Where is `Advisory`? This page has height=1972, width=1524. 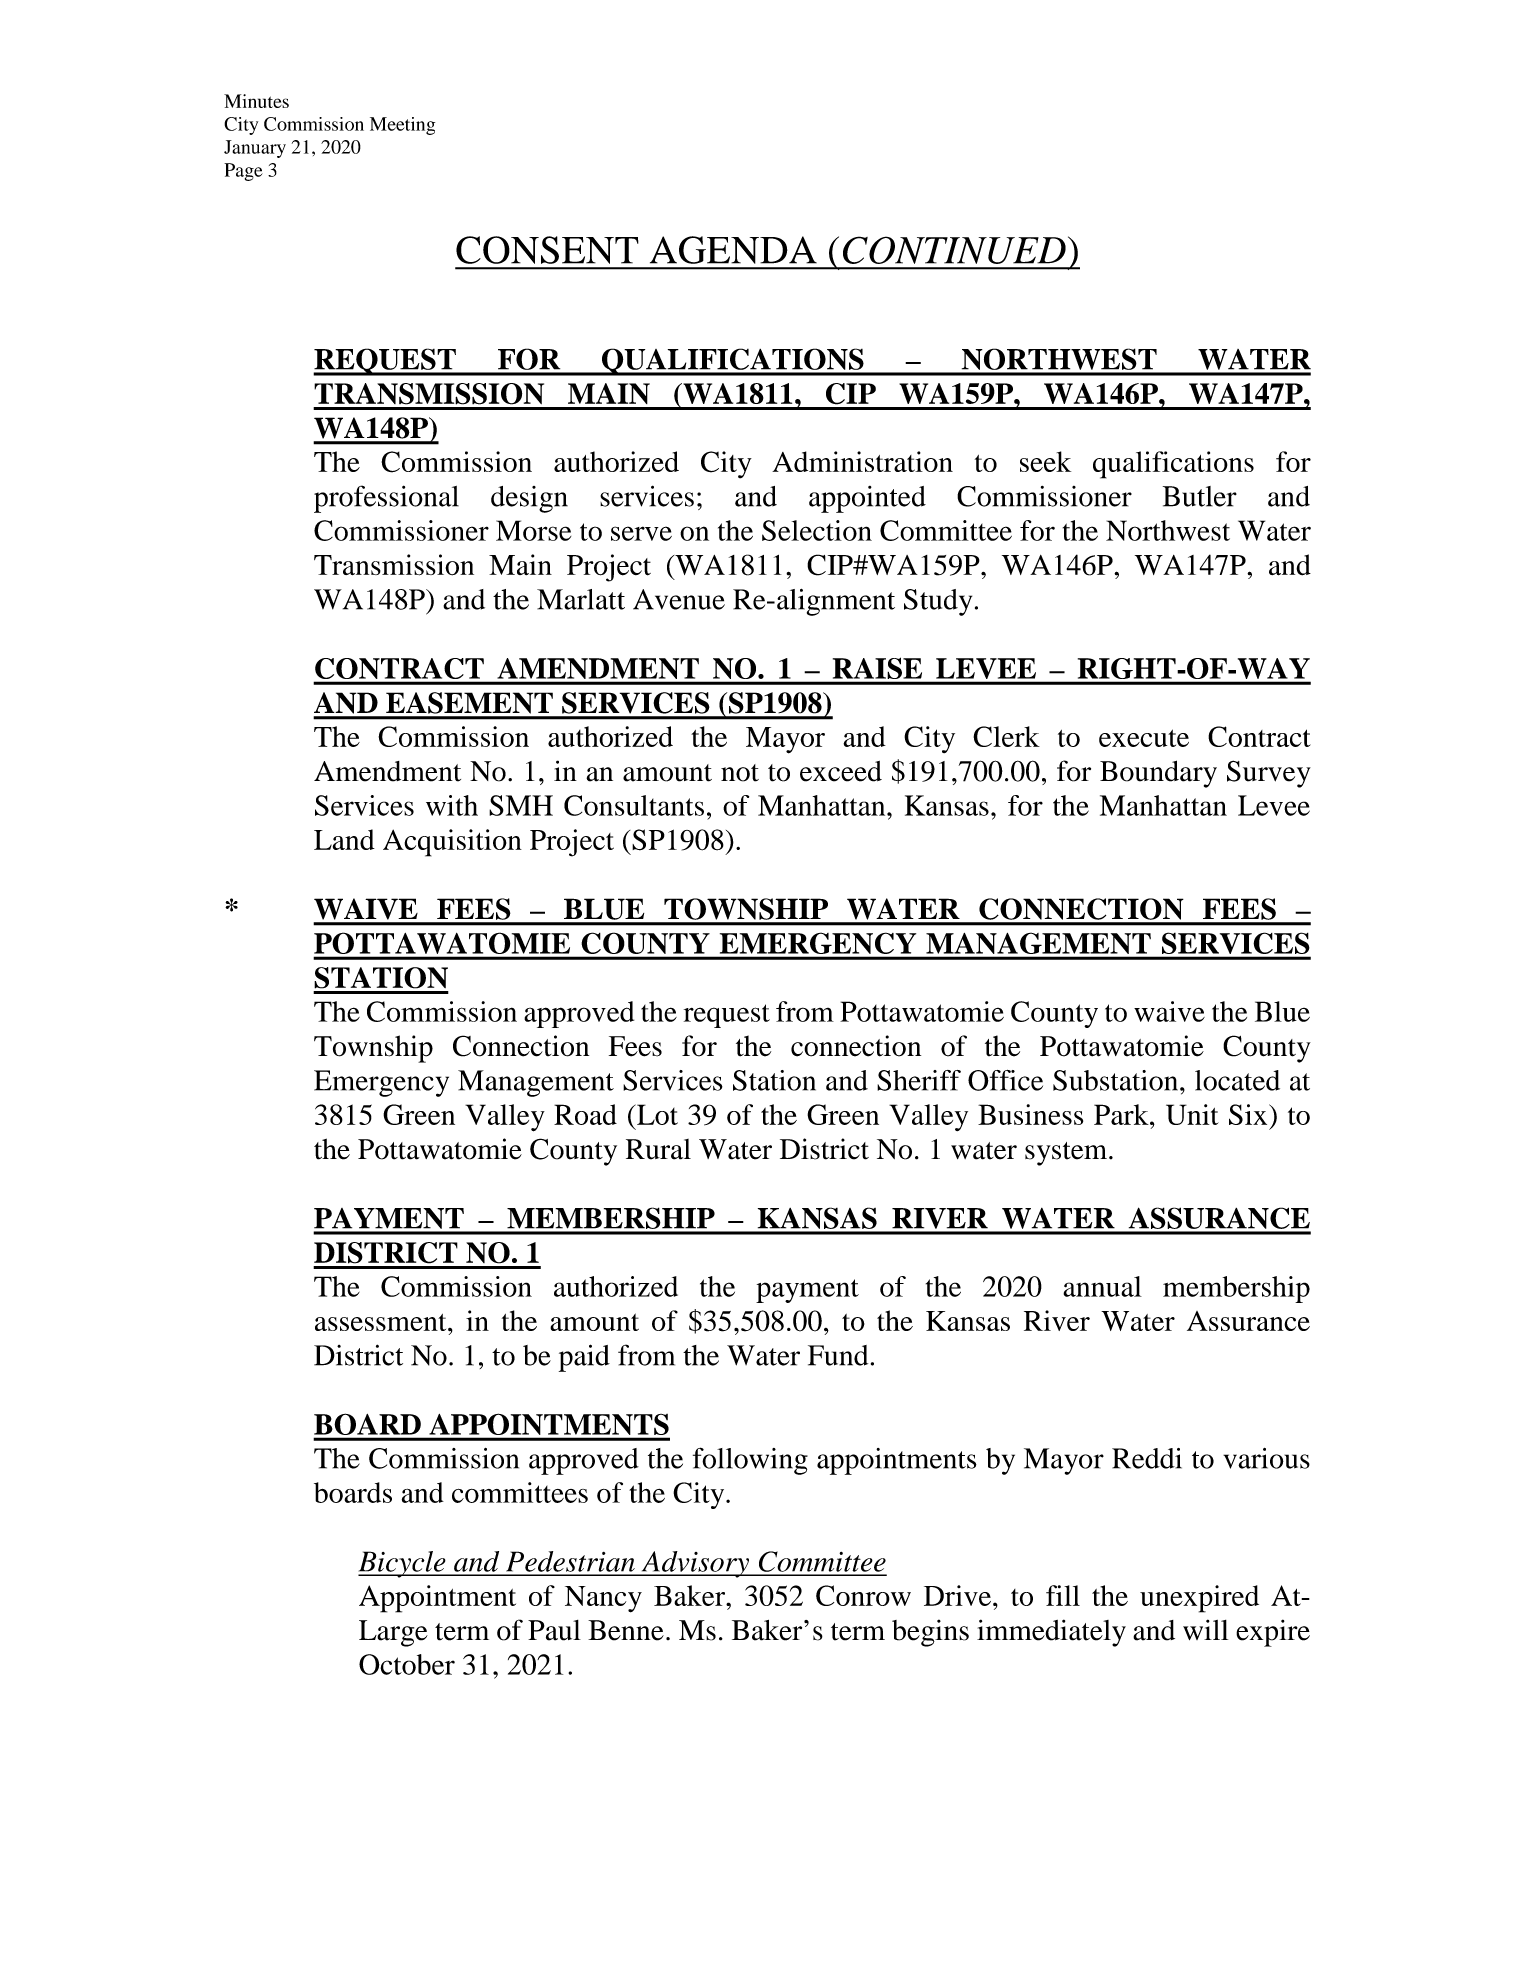 Advisory is located at coordinates (695, 1564).
